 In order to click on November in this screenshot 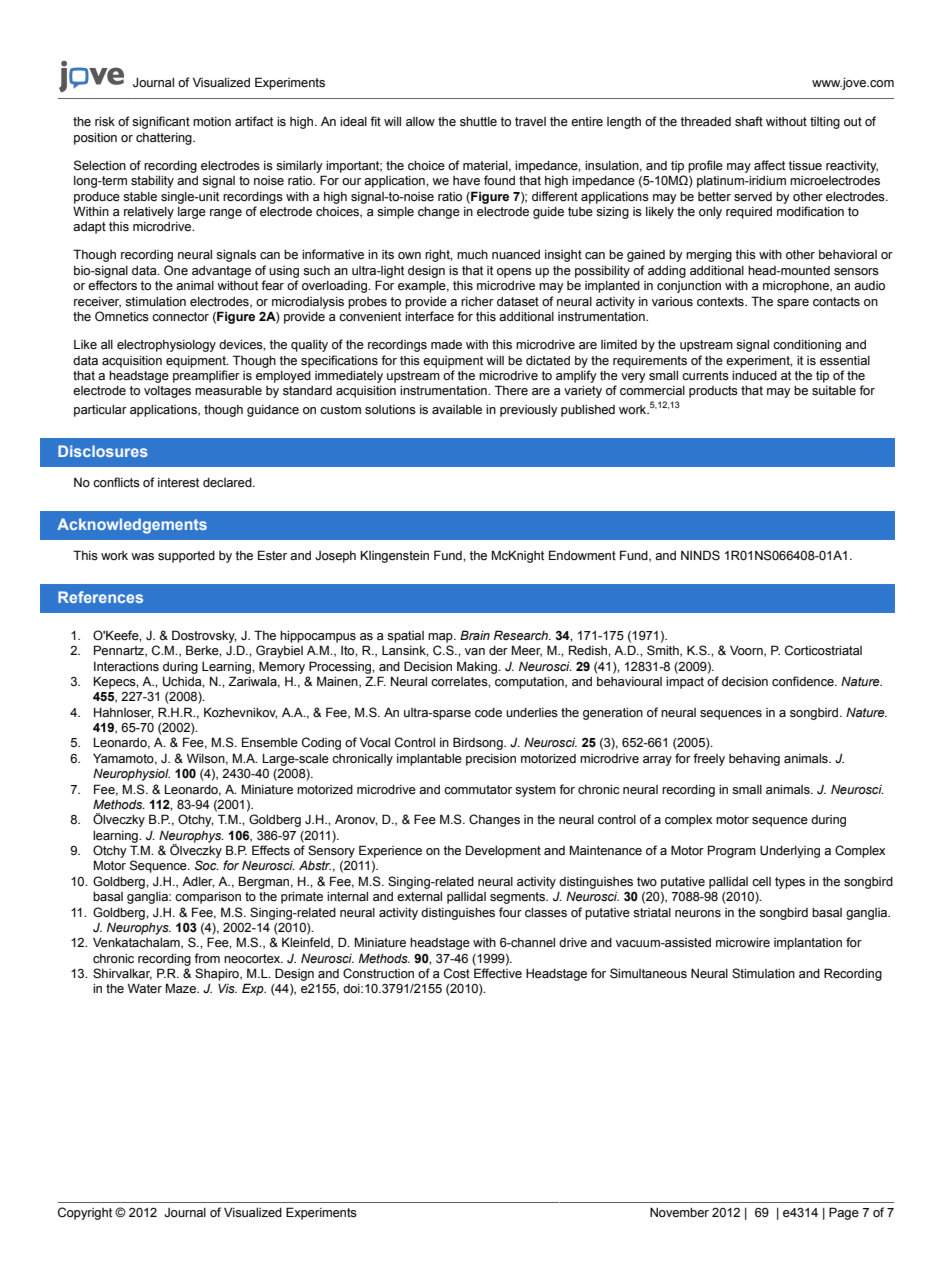, I will do `click(679, 1212)`.
